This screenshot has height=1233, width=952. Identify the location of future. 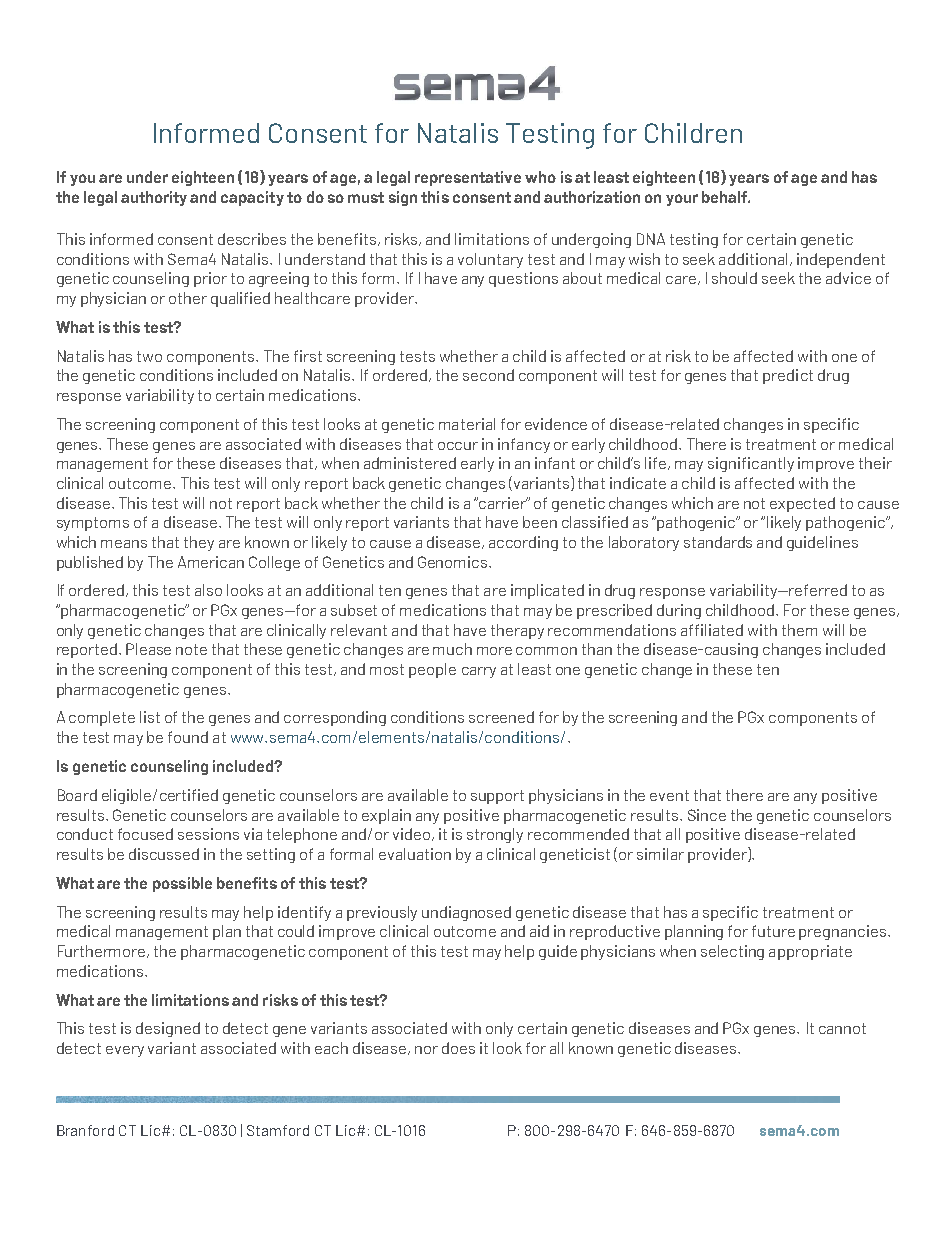
(773, 931).
